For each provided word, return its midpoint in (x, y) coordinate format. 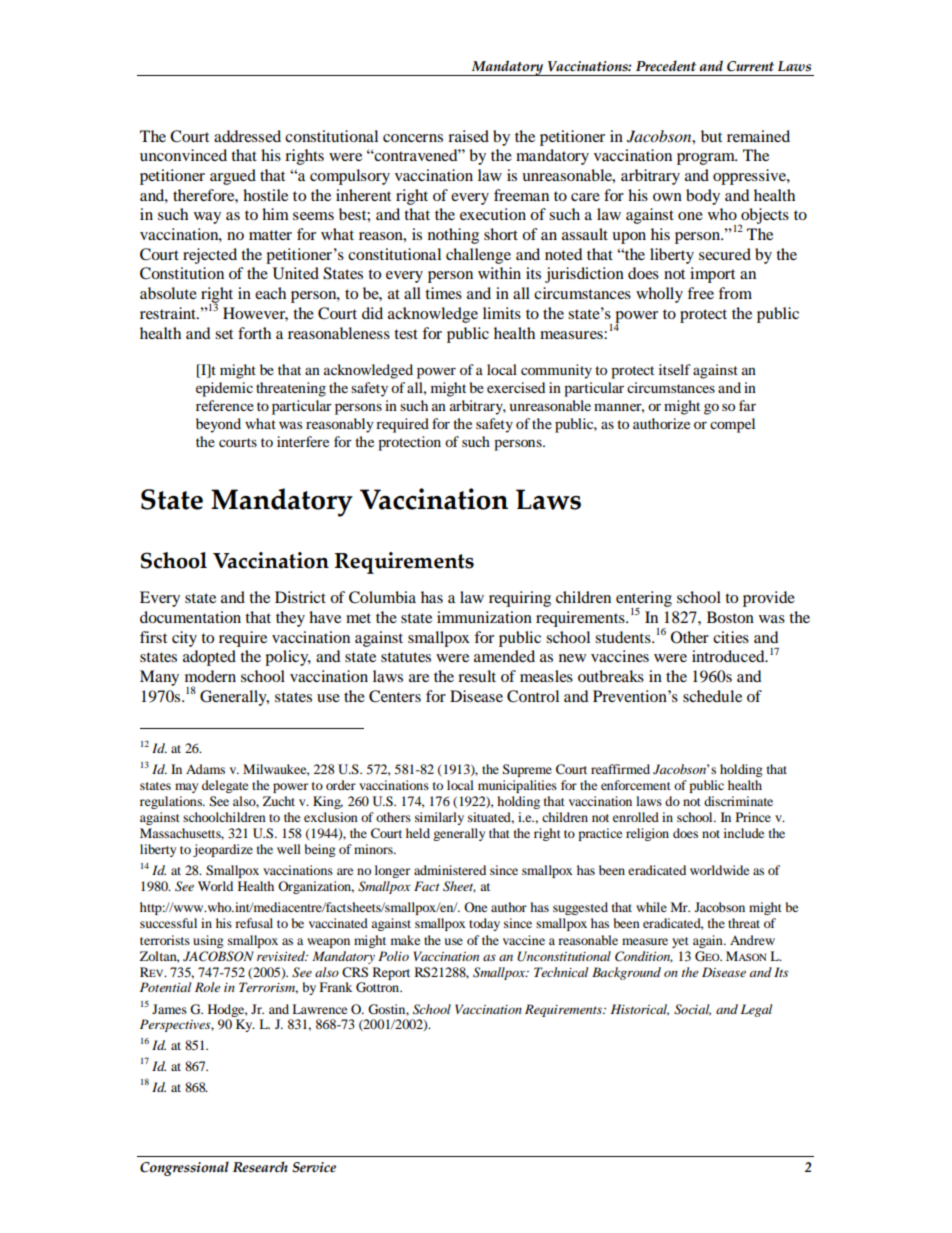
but (711, 136)
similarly (439, 818)
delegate (225, 786)
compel (732, 425)
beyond (218, 425)
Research (260, 1167)
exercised (516, 387)
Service (314, 1167)
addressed (247, 136)
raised (468, 136)
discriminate (738, 801)
